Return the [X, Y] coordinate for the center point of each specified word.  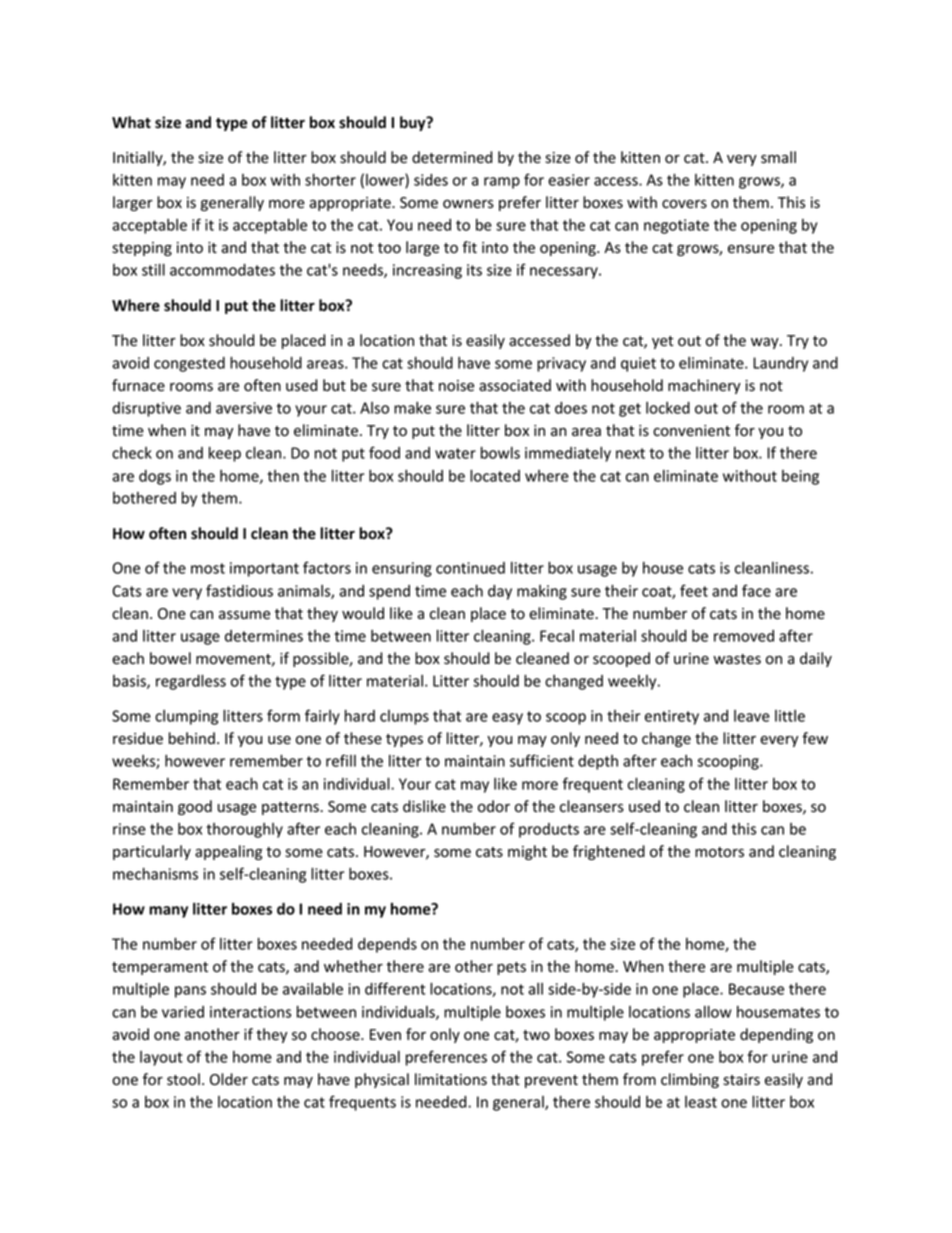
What [131, 122]
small [778, 157]
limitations [451, 1079]
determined [452, 157]
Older [229, 1079]
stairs [741, 1080]
